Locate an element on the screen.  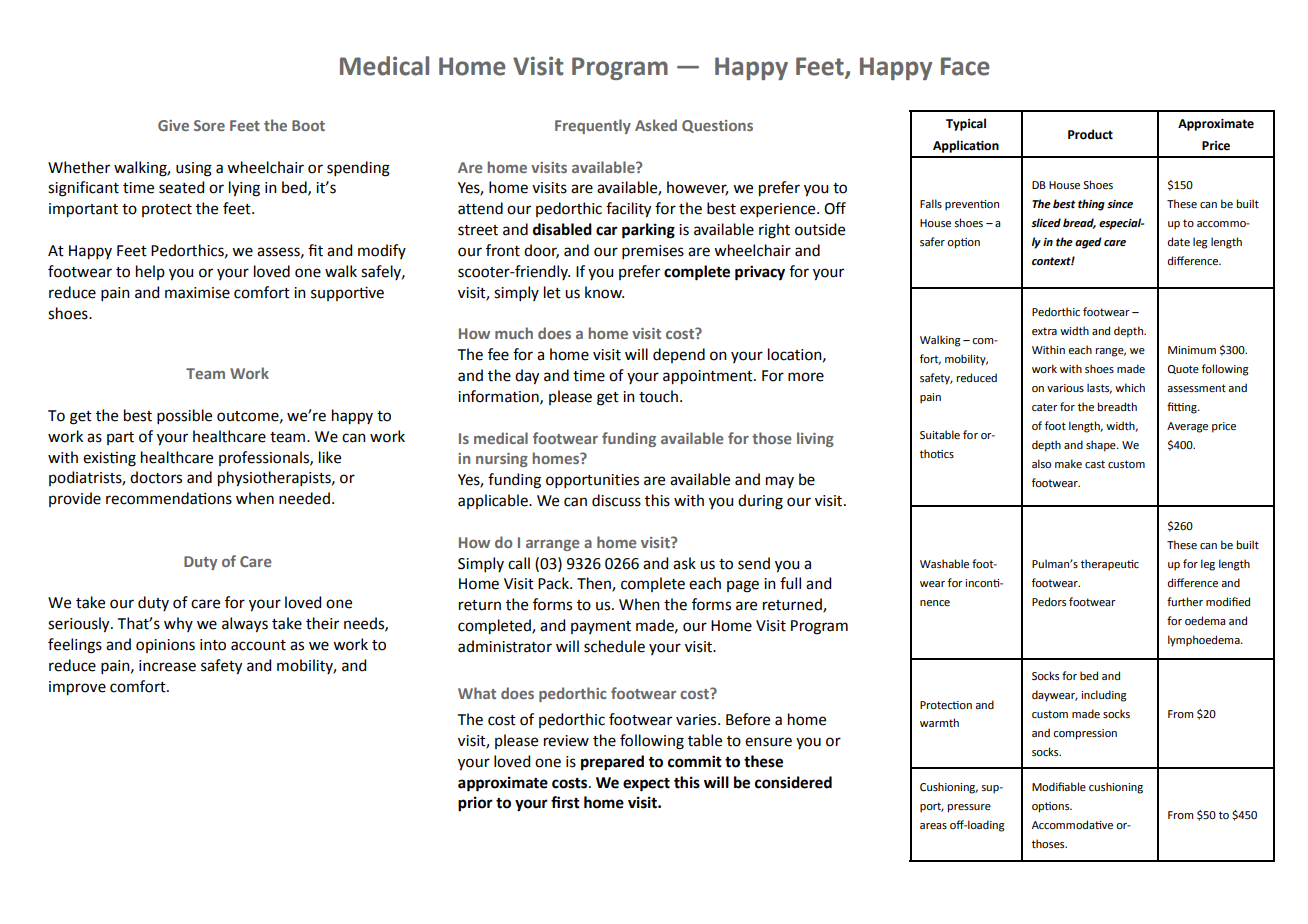
Sore is located at coordinates (209, 125).
